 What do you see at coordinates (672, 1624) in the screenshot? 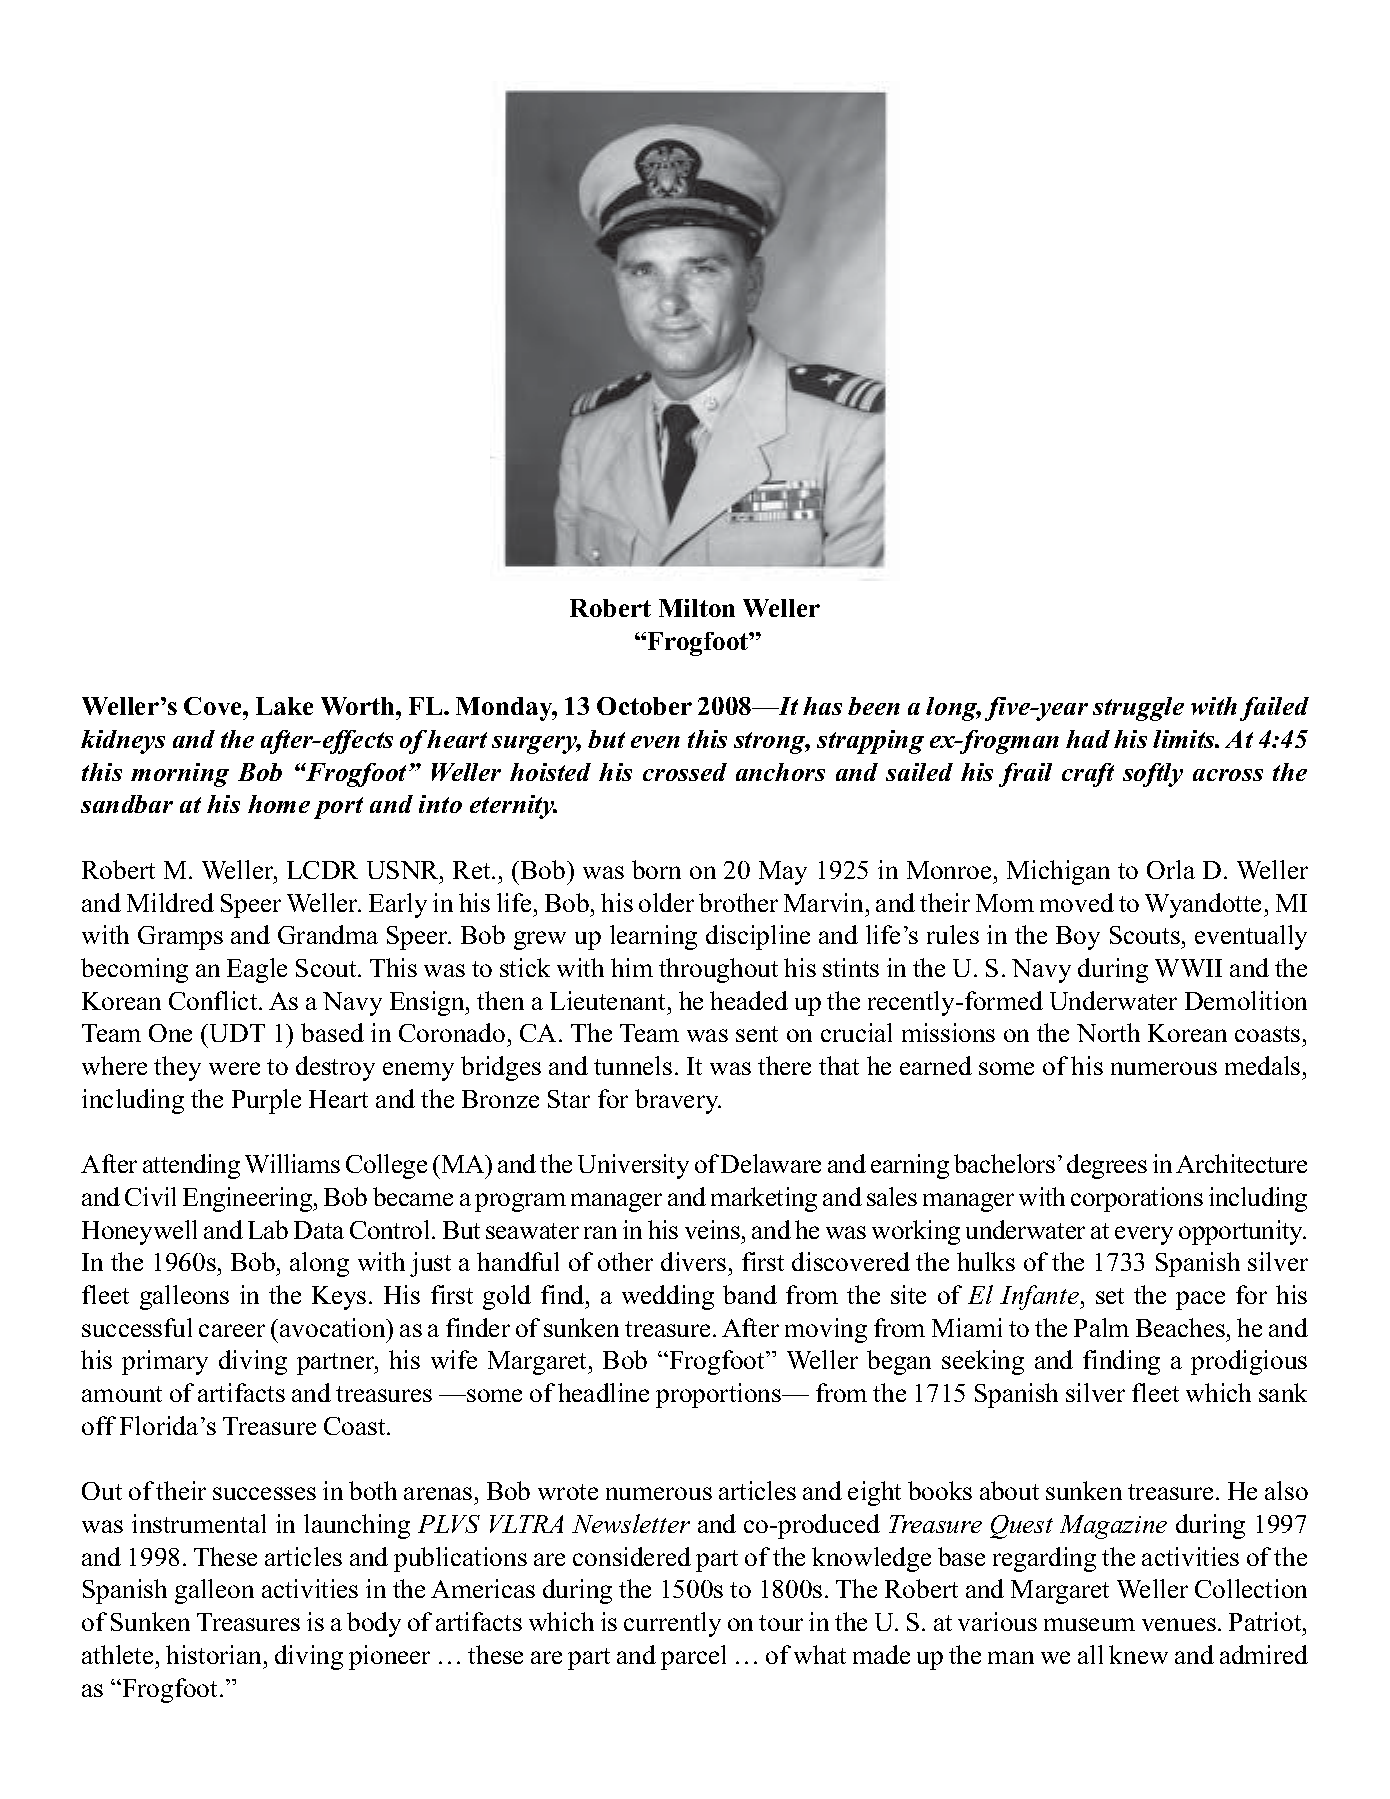
I see `currently` at bounding box center [672, 1624].
